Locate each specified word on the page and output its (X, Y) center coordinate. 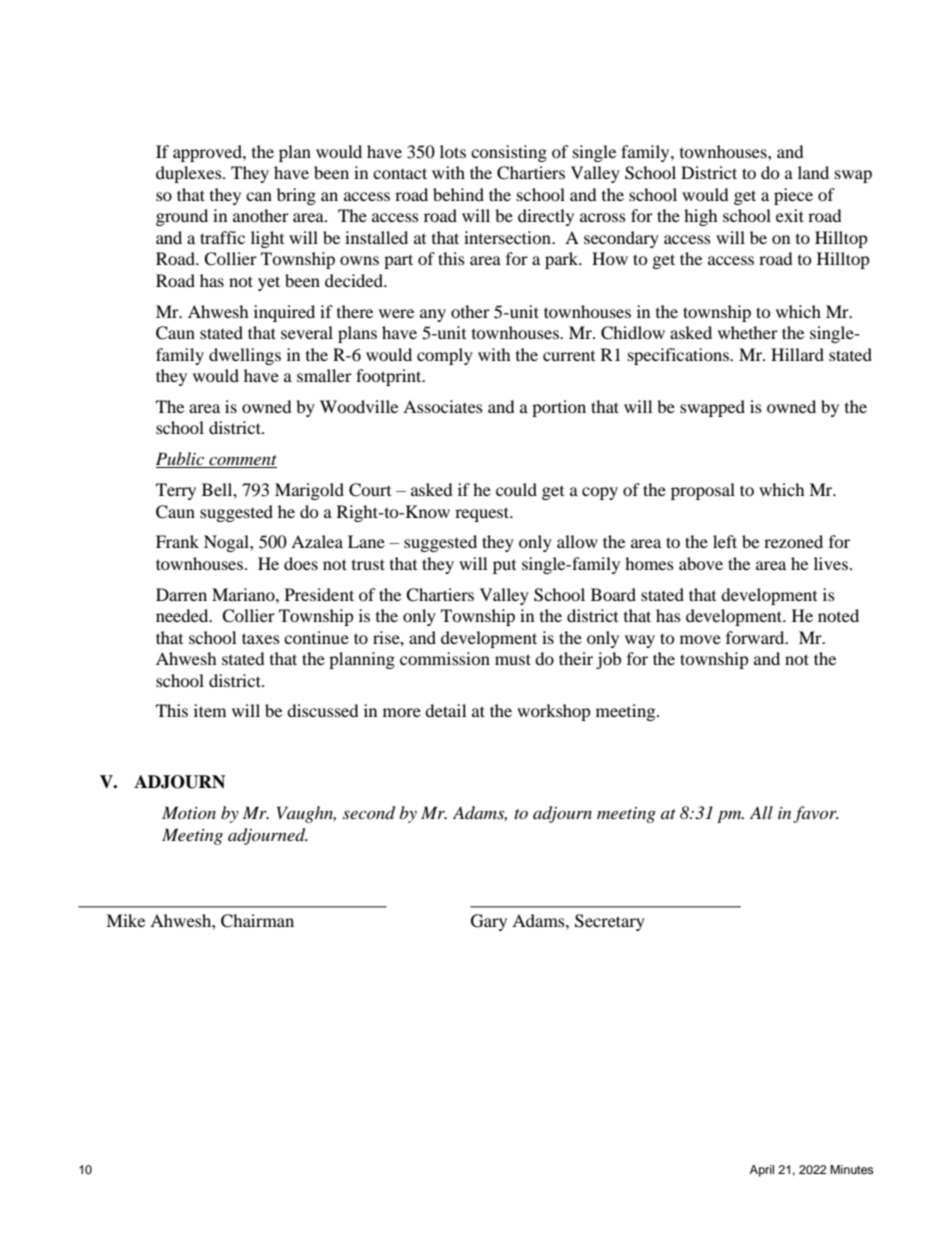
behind (458, 194)
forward (756, 637)
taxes (261, 638)
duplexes (190, 174)
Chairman (257, 921)
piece (793, 196)
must (513, 659)
